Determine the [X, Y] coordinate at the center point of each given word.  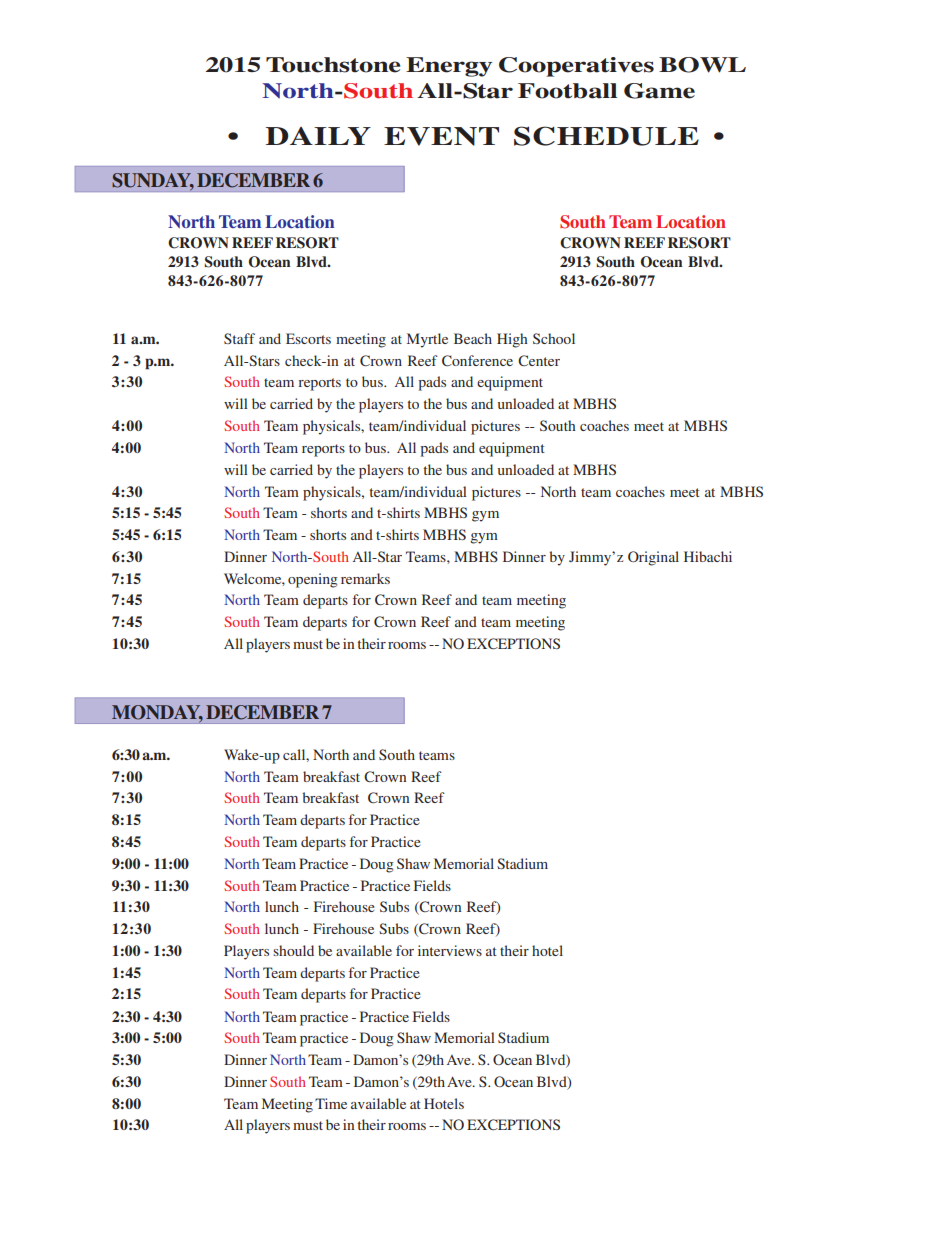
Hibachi [708, 556]
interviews [450, 950]
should [293, 950]
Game [659, 91]
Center [539, 360]
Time [331, 1103]
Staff [239, 338]
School [554, 338]
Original [653, 558]
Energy [449, 67]
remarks [365, 578]
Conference [477, 360]
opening [313, 580]
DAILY [318, 136]
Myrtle [427, 340]
